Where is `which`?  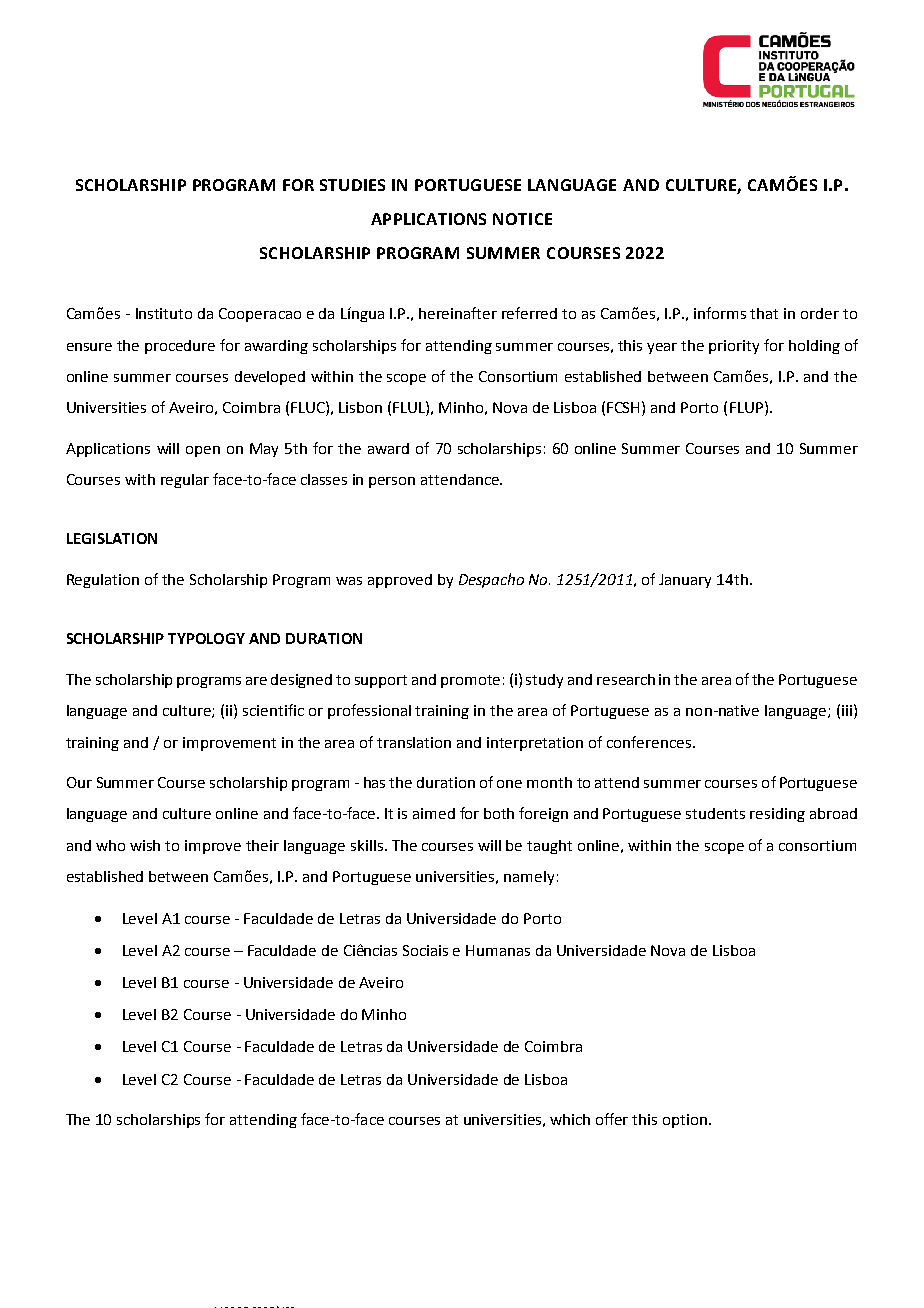 which is located at coordinates (570, 1119).
